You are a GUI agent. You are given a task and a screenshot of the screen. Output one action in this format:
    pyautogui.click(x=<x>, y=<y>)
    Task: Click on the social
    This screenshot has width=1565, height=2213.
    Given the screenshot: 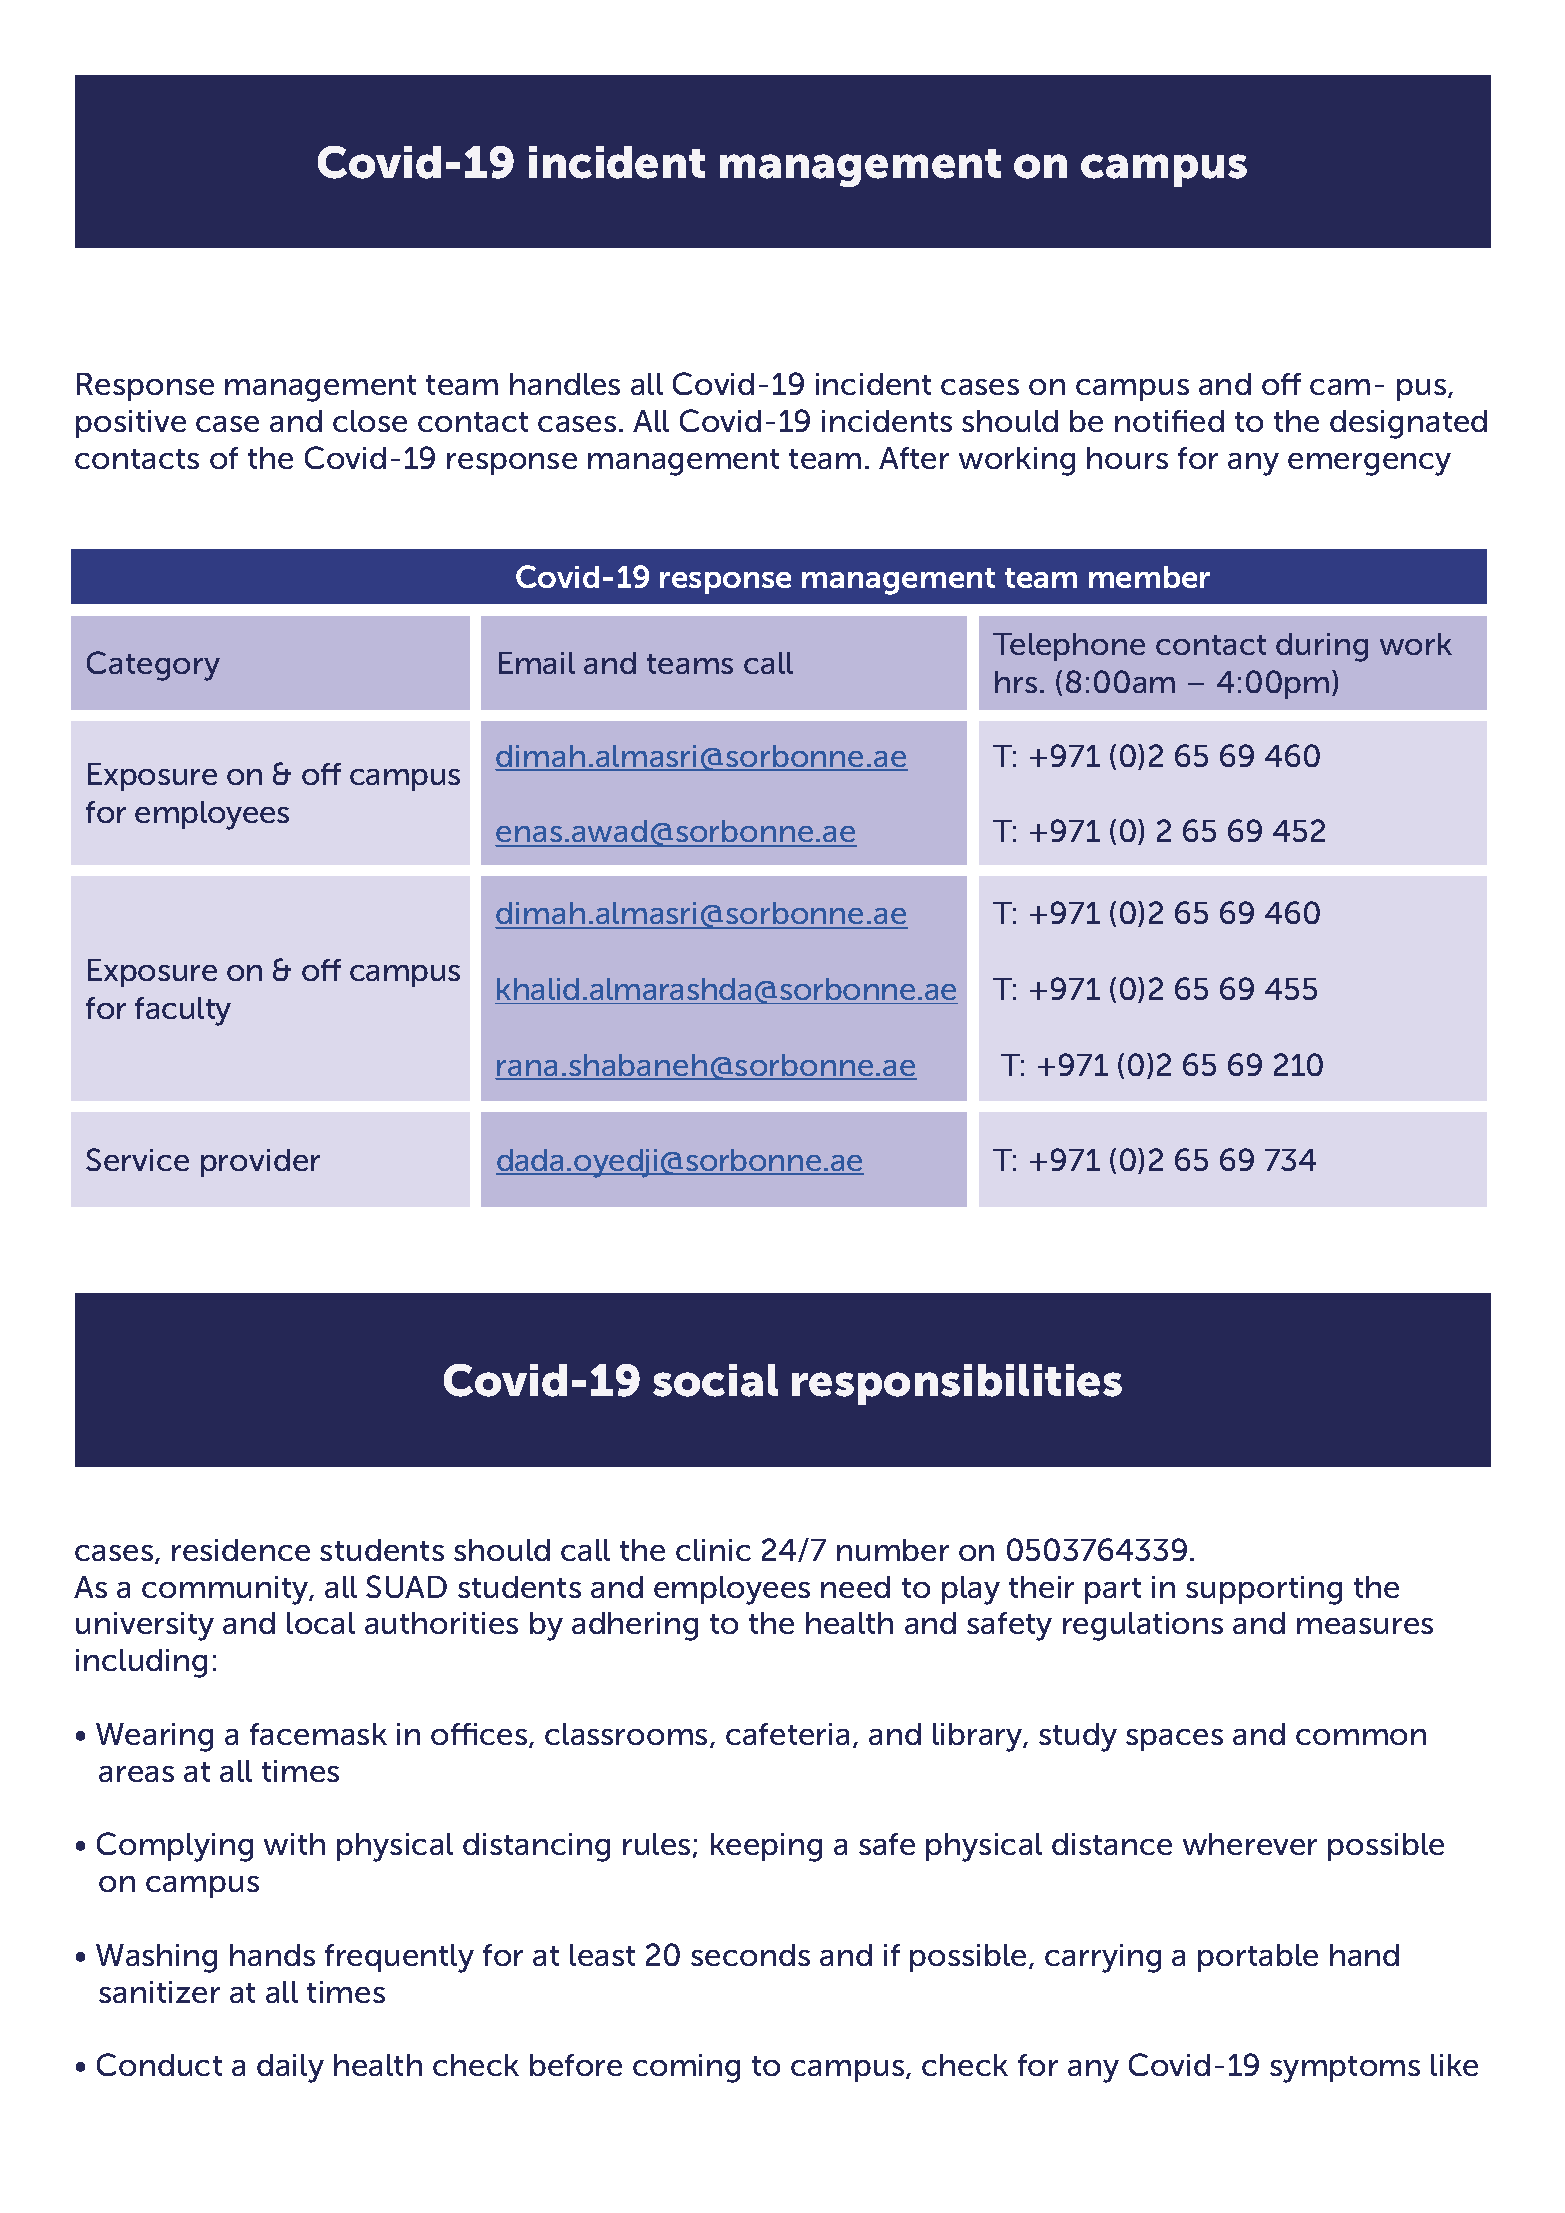 What is the action you would take?
    pyautogui.click(x=715, y=1380)
